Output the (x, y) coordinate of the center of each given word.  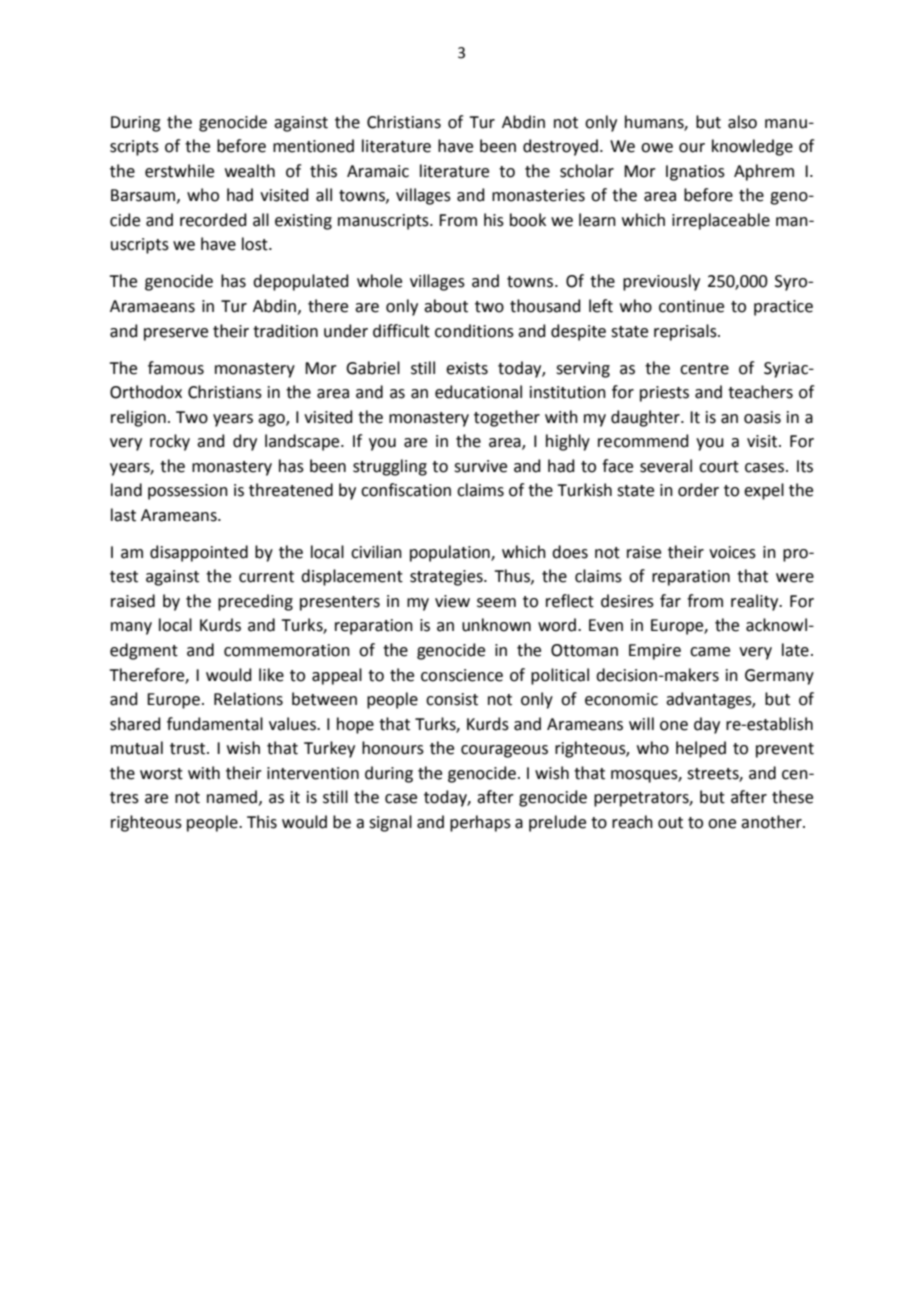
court (719, 467)
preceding (255, 602)
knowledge (752, 147)
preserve (176, 334)
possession (188, 492)
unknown (496, 625)
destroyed (560, 147)
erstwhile (179, 171)
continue (691, 306)
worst (161, 774)
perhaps (480, 823)
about (446, 306)
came (710, 652)
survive (480, 466)
